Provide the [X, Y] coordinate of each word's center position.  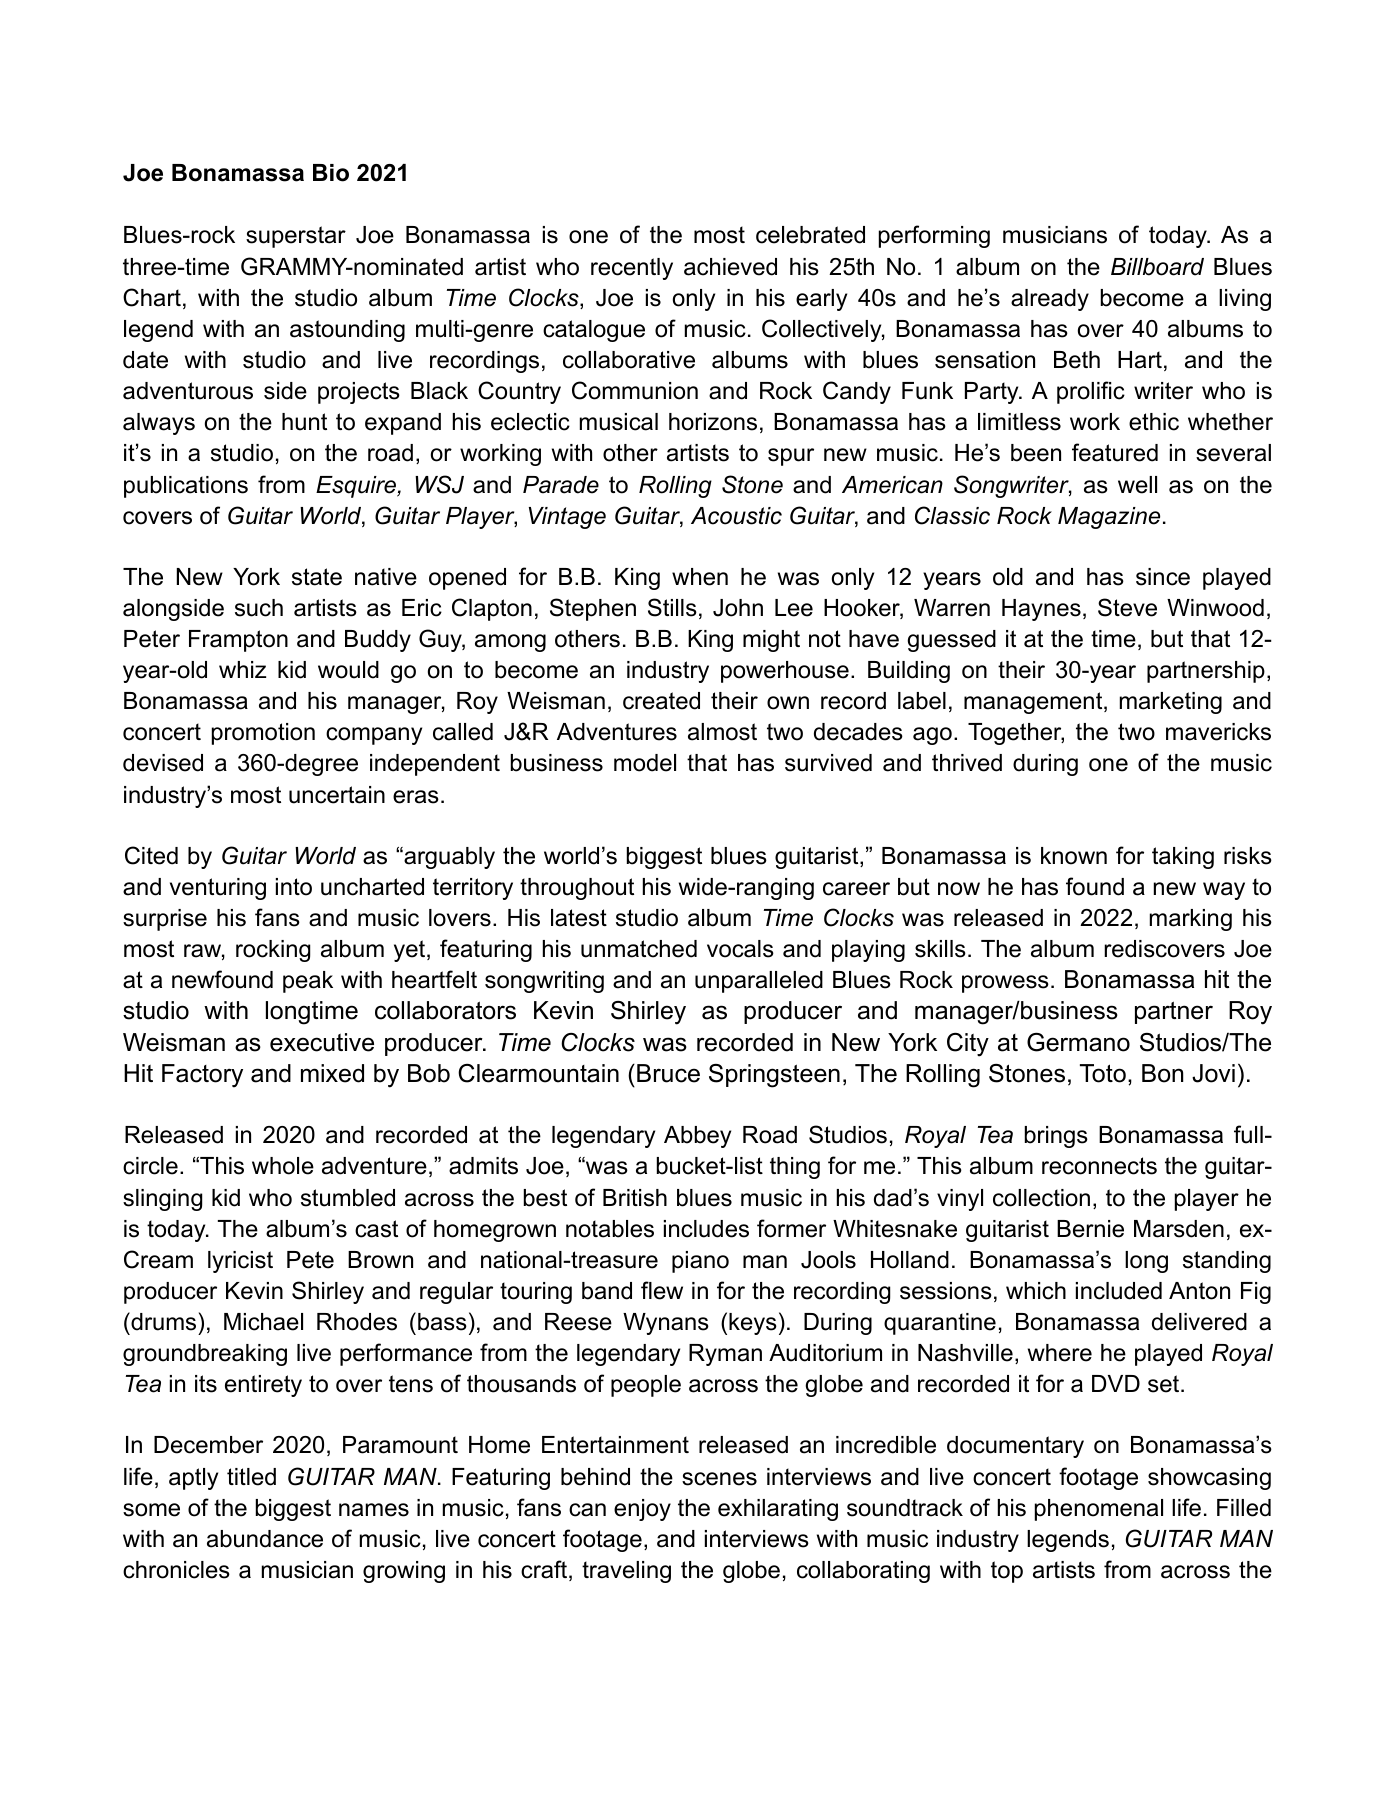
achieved [730, 267]
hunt [304, 422]
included [1119, 1291]
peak [308, 982]
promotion [263, 734]
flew [662, 1290]
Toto [1103, 1073]
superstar [296, 237]
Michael [263, 1322]
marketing [1171, 703]
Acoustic [736, 516]
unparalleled [759, 982]
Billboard [1157, 267]
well [1137, 485]
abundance [265, 1539]
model [645, 763]
